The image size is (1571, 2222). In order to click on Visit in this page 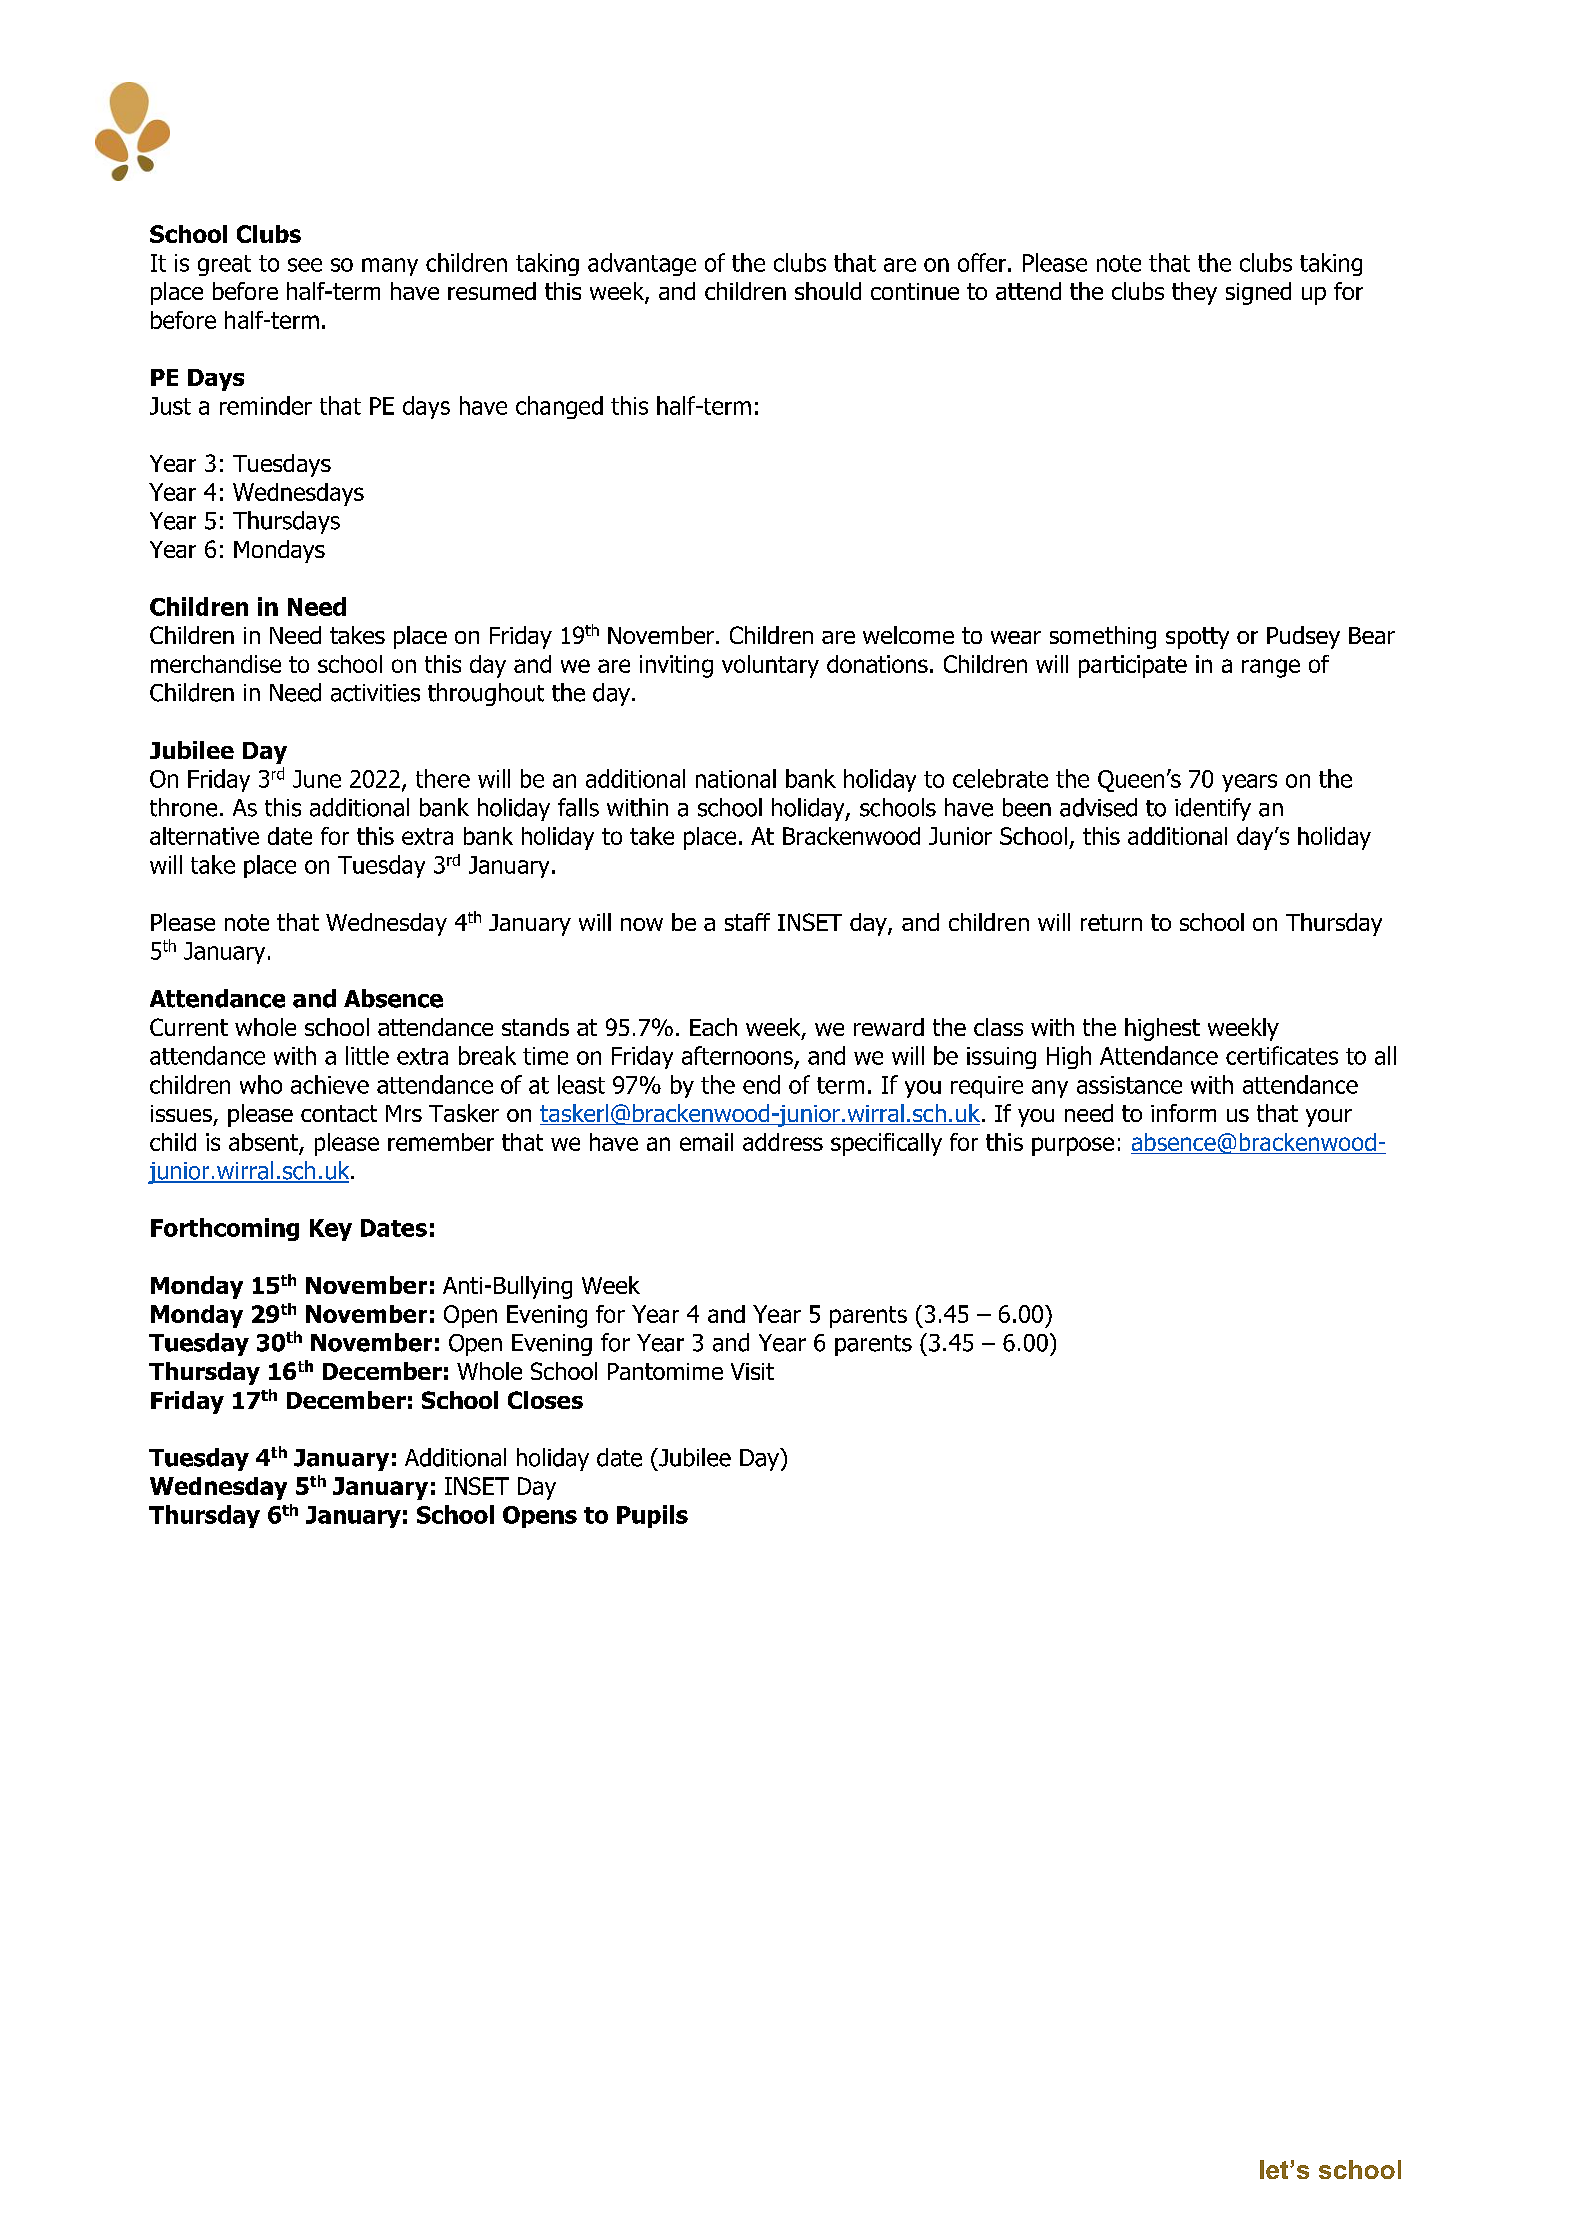, I will do `click(752, 1371)`.
